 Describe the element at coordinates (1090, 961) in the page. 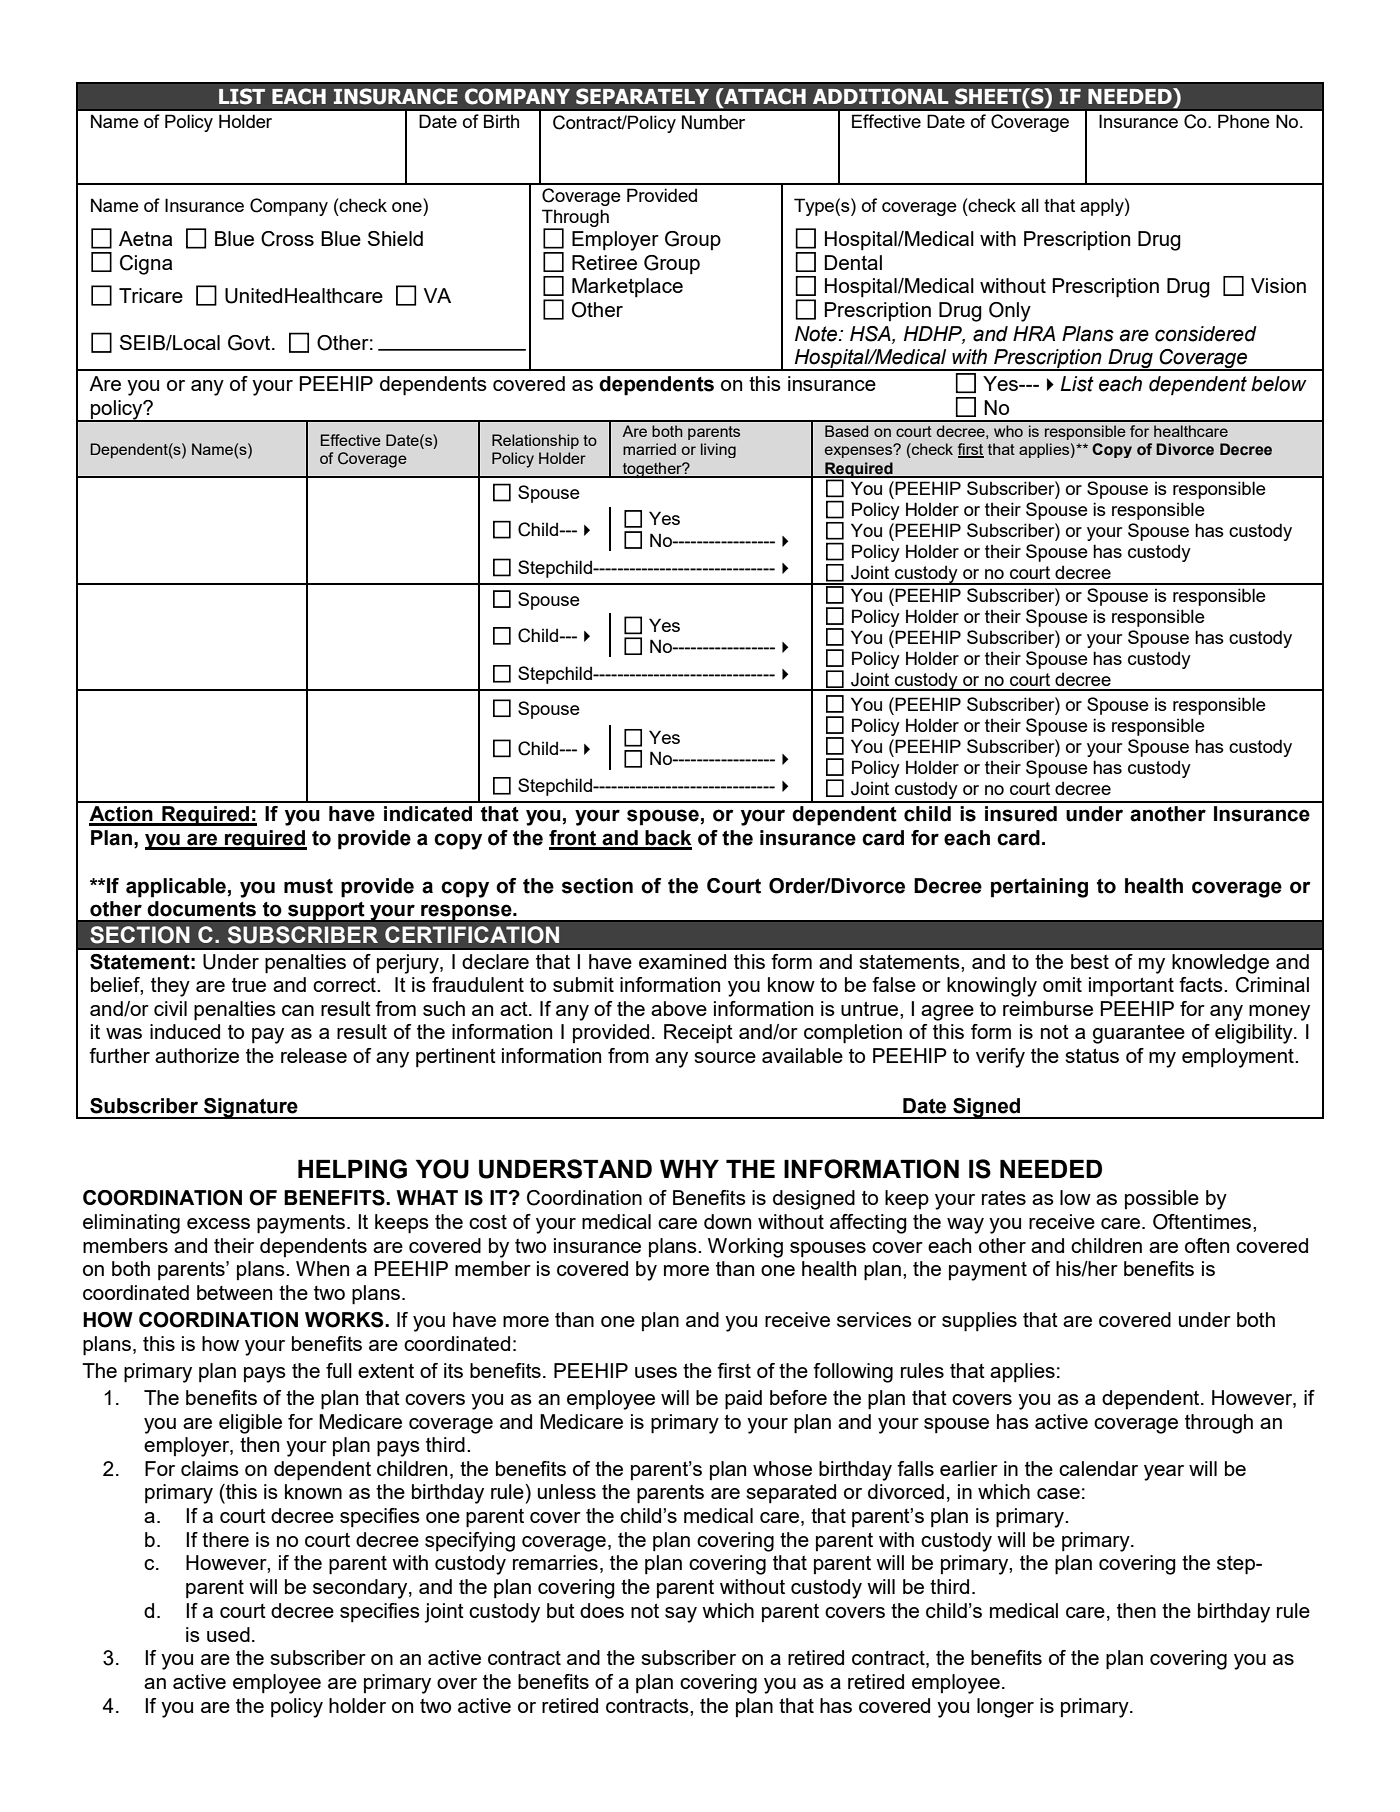

I see `best` at that location.
